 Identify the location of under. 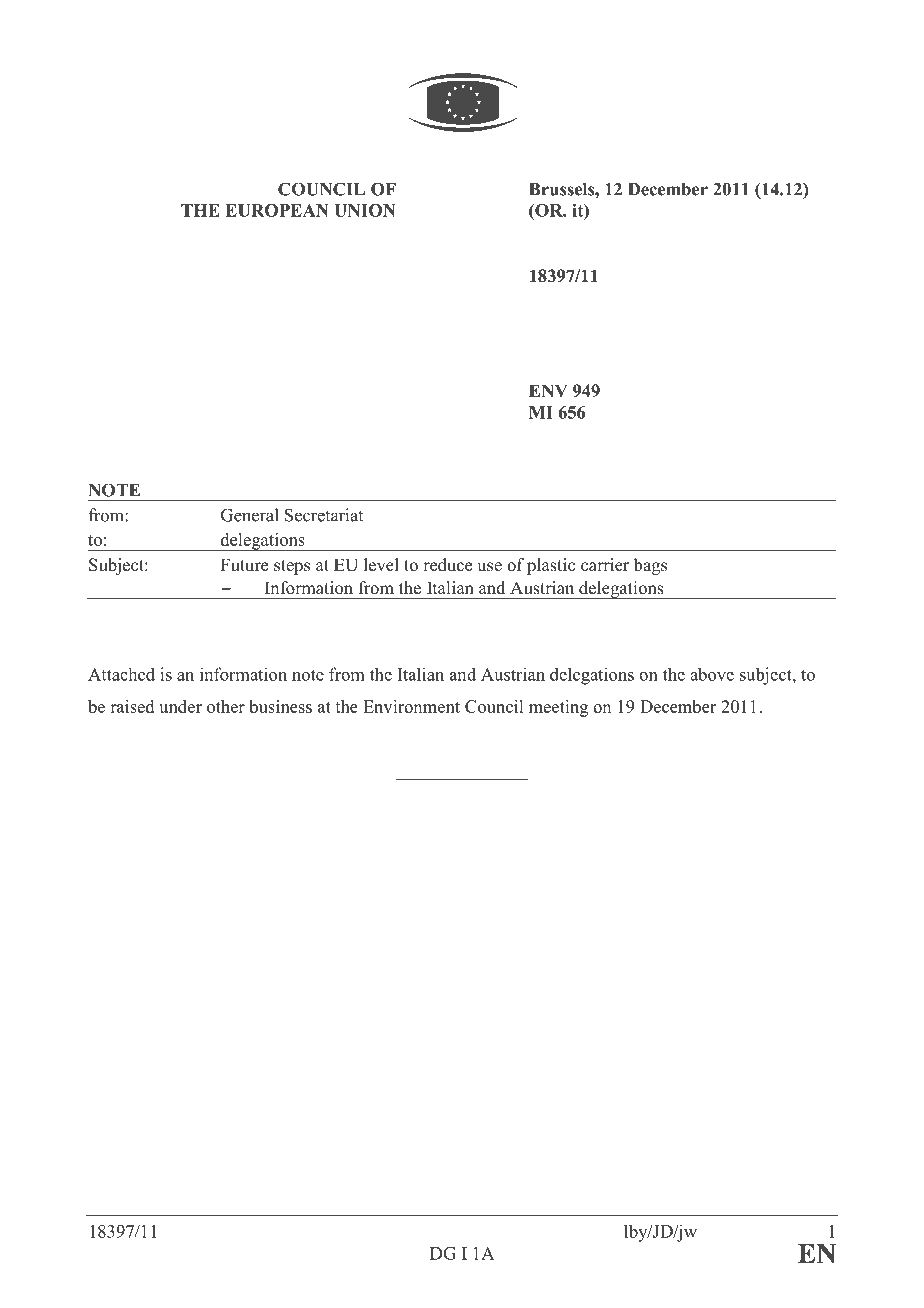
(180, 706).
